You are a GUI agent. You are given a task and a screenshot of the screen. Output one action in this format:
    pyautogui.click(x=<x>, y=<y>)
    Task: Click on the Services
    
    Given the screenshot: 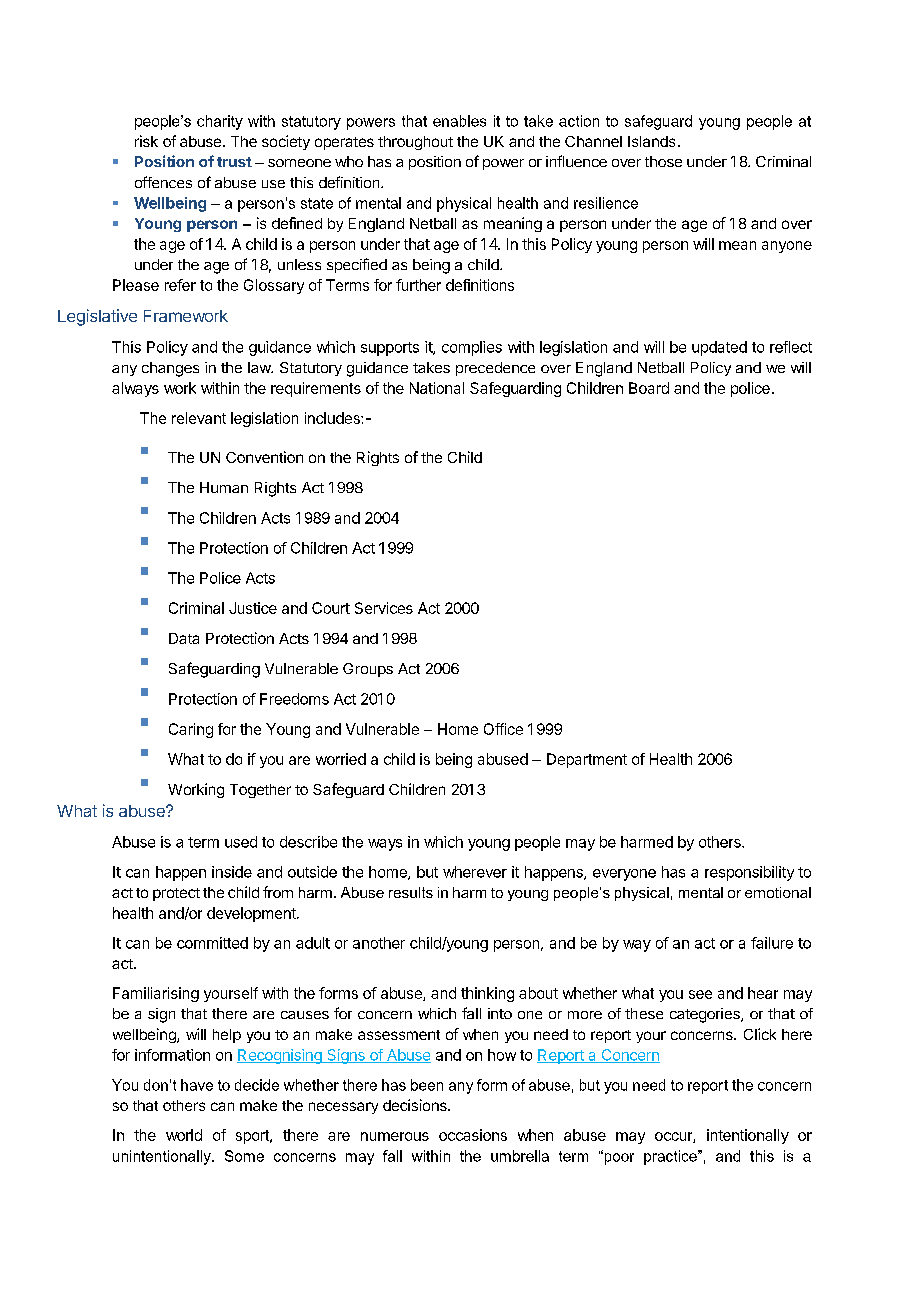 What is the action you would take?
    pyautogui.click(x=384, y=608)
